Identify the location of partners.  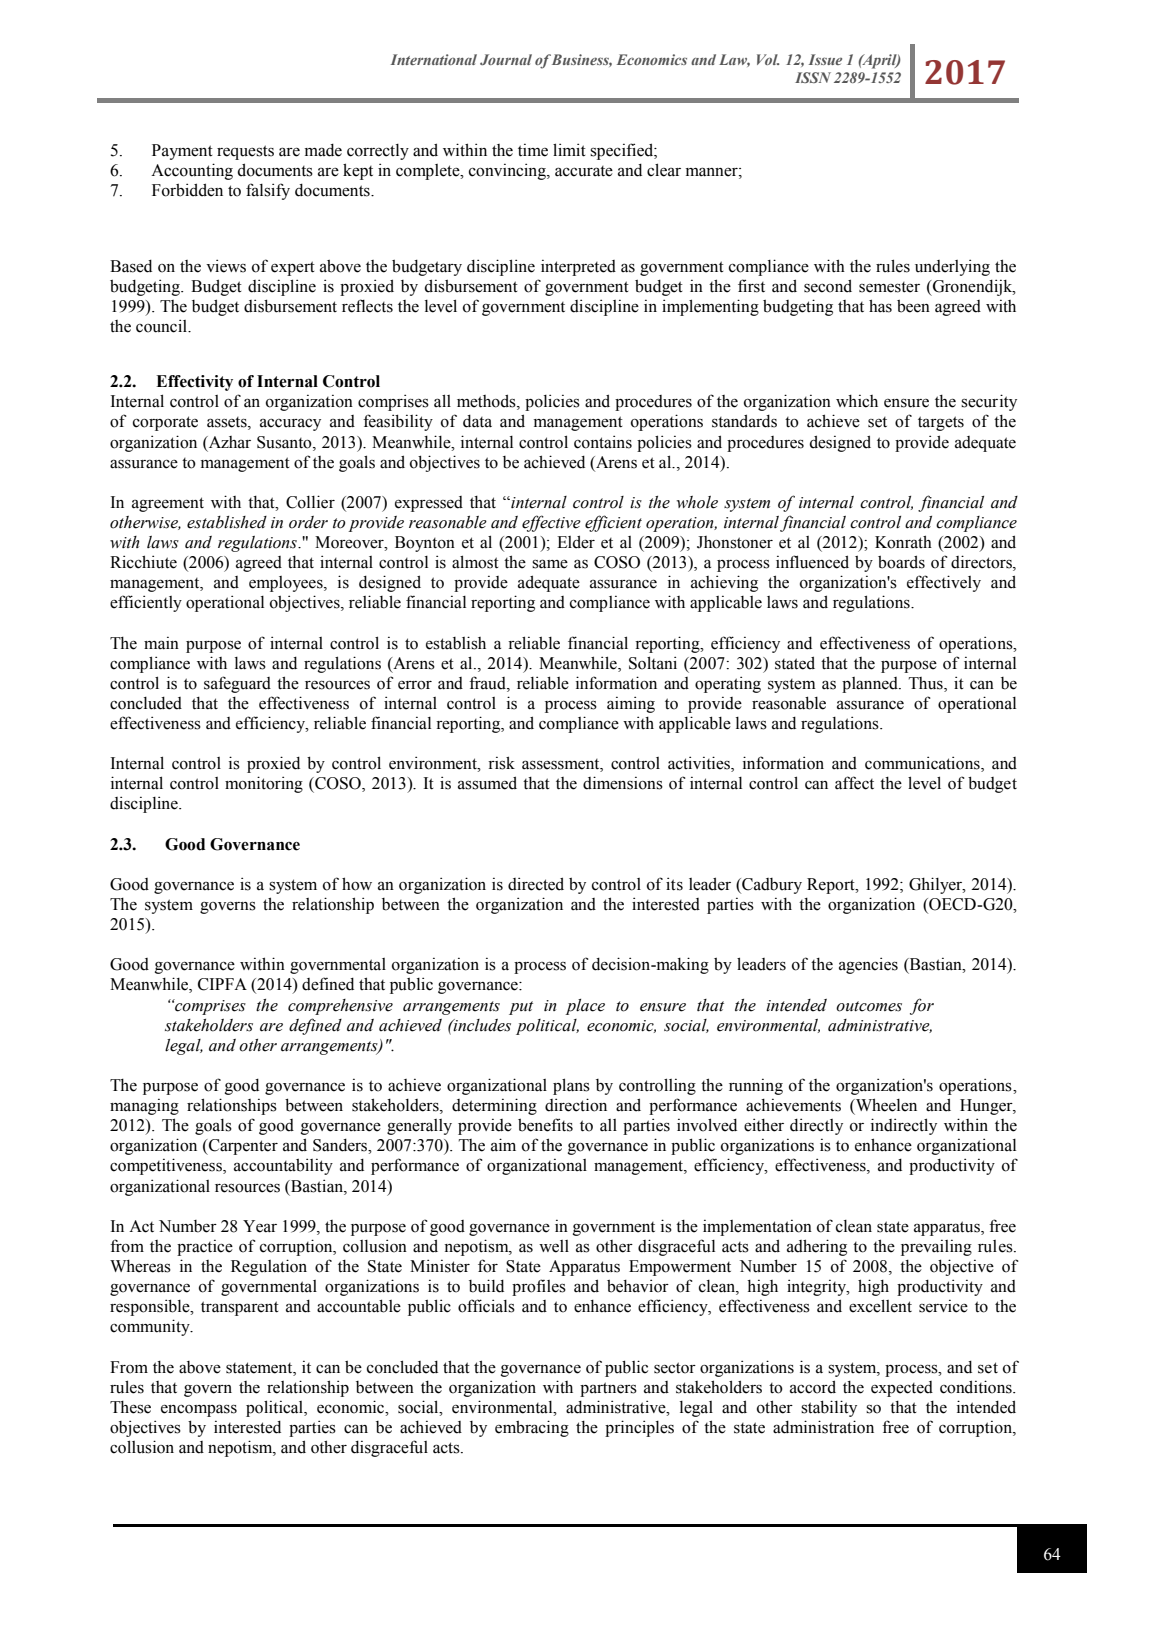
(608, 1389).
